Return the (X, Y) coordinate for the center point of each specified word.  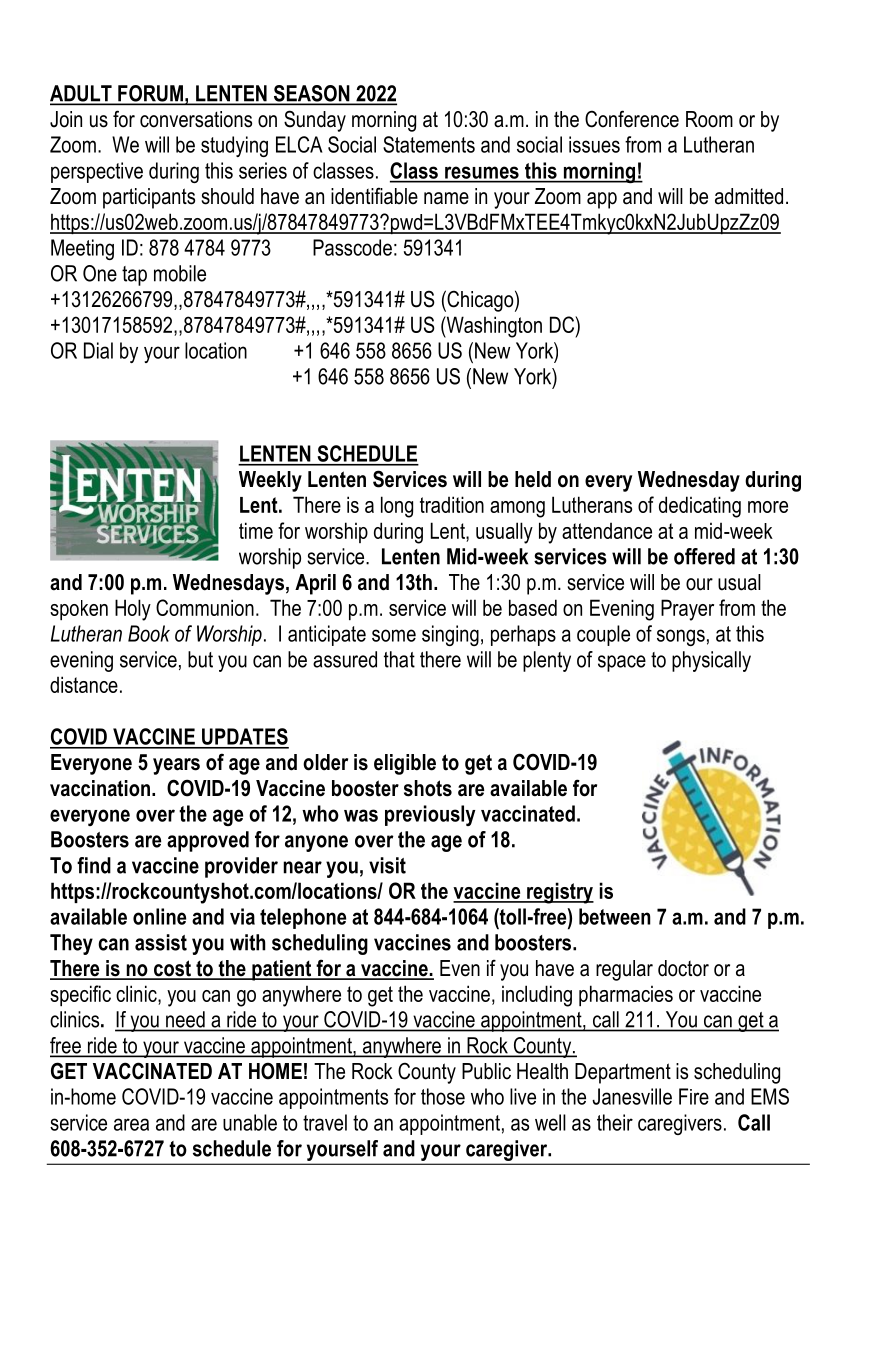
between (615, 916)
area (131, 1124)
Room (709, 119)
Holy (133, 610)
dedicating (700, 507)
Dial (98, 350)
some (394, 635)
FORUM (150, 94)
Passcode (352, 247)
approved (208, 841)
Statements (429, 144)
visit (387, 865)
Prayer (687, 610)
